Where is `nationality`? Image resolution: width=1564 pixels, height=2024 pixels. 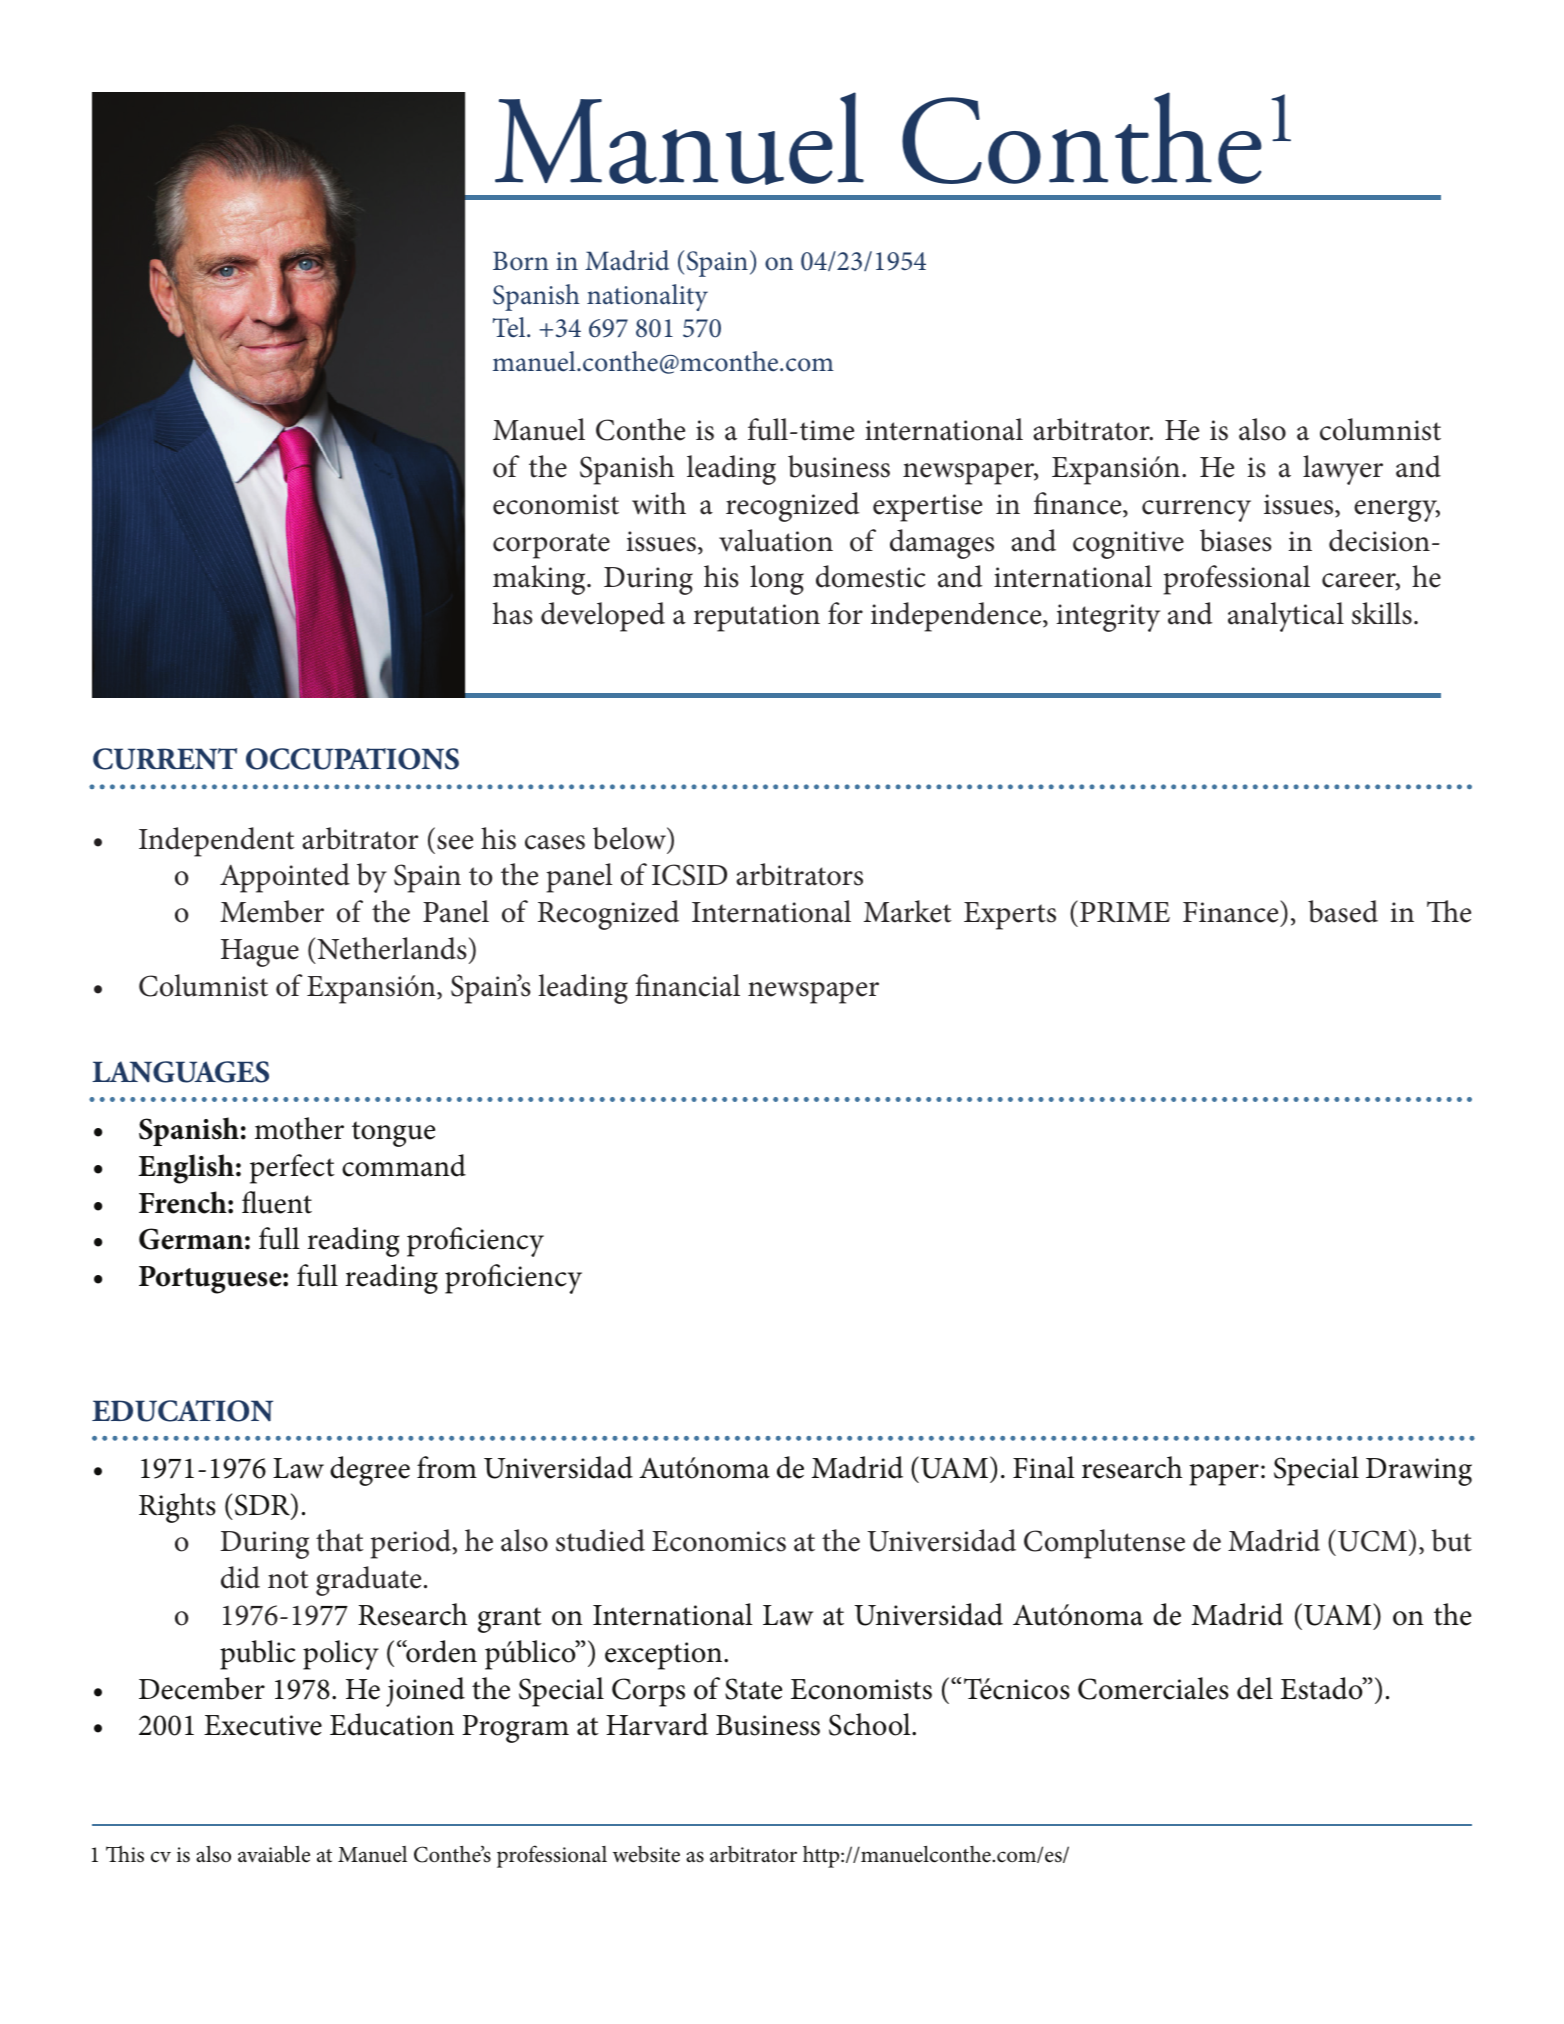
nationality is located at coordinates (647, 297).
